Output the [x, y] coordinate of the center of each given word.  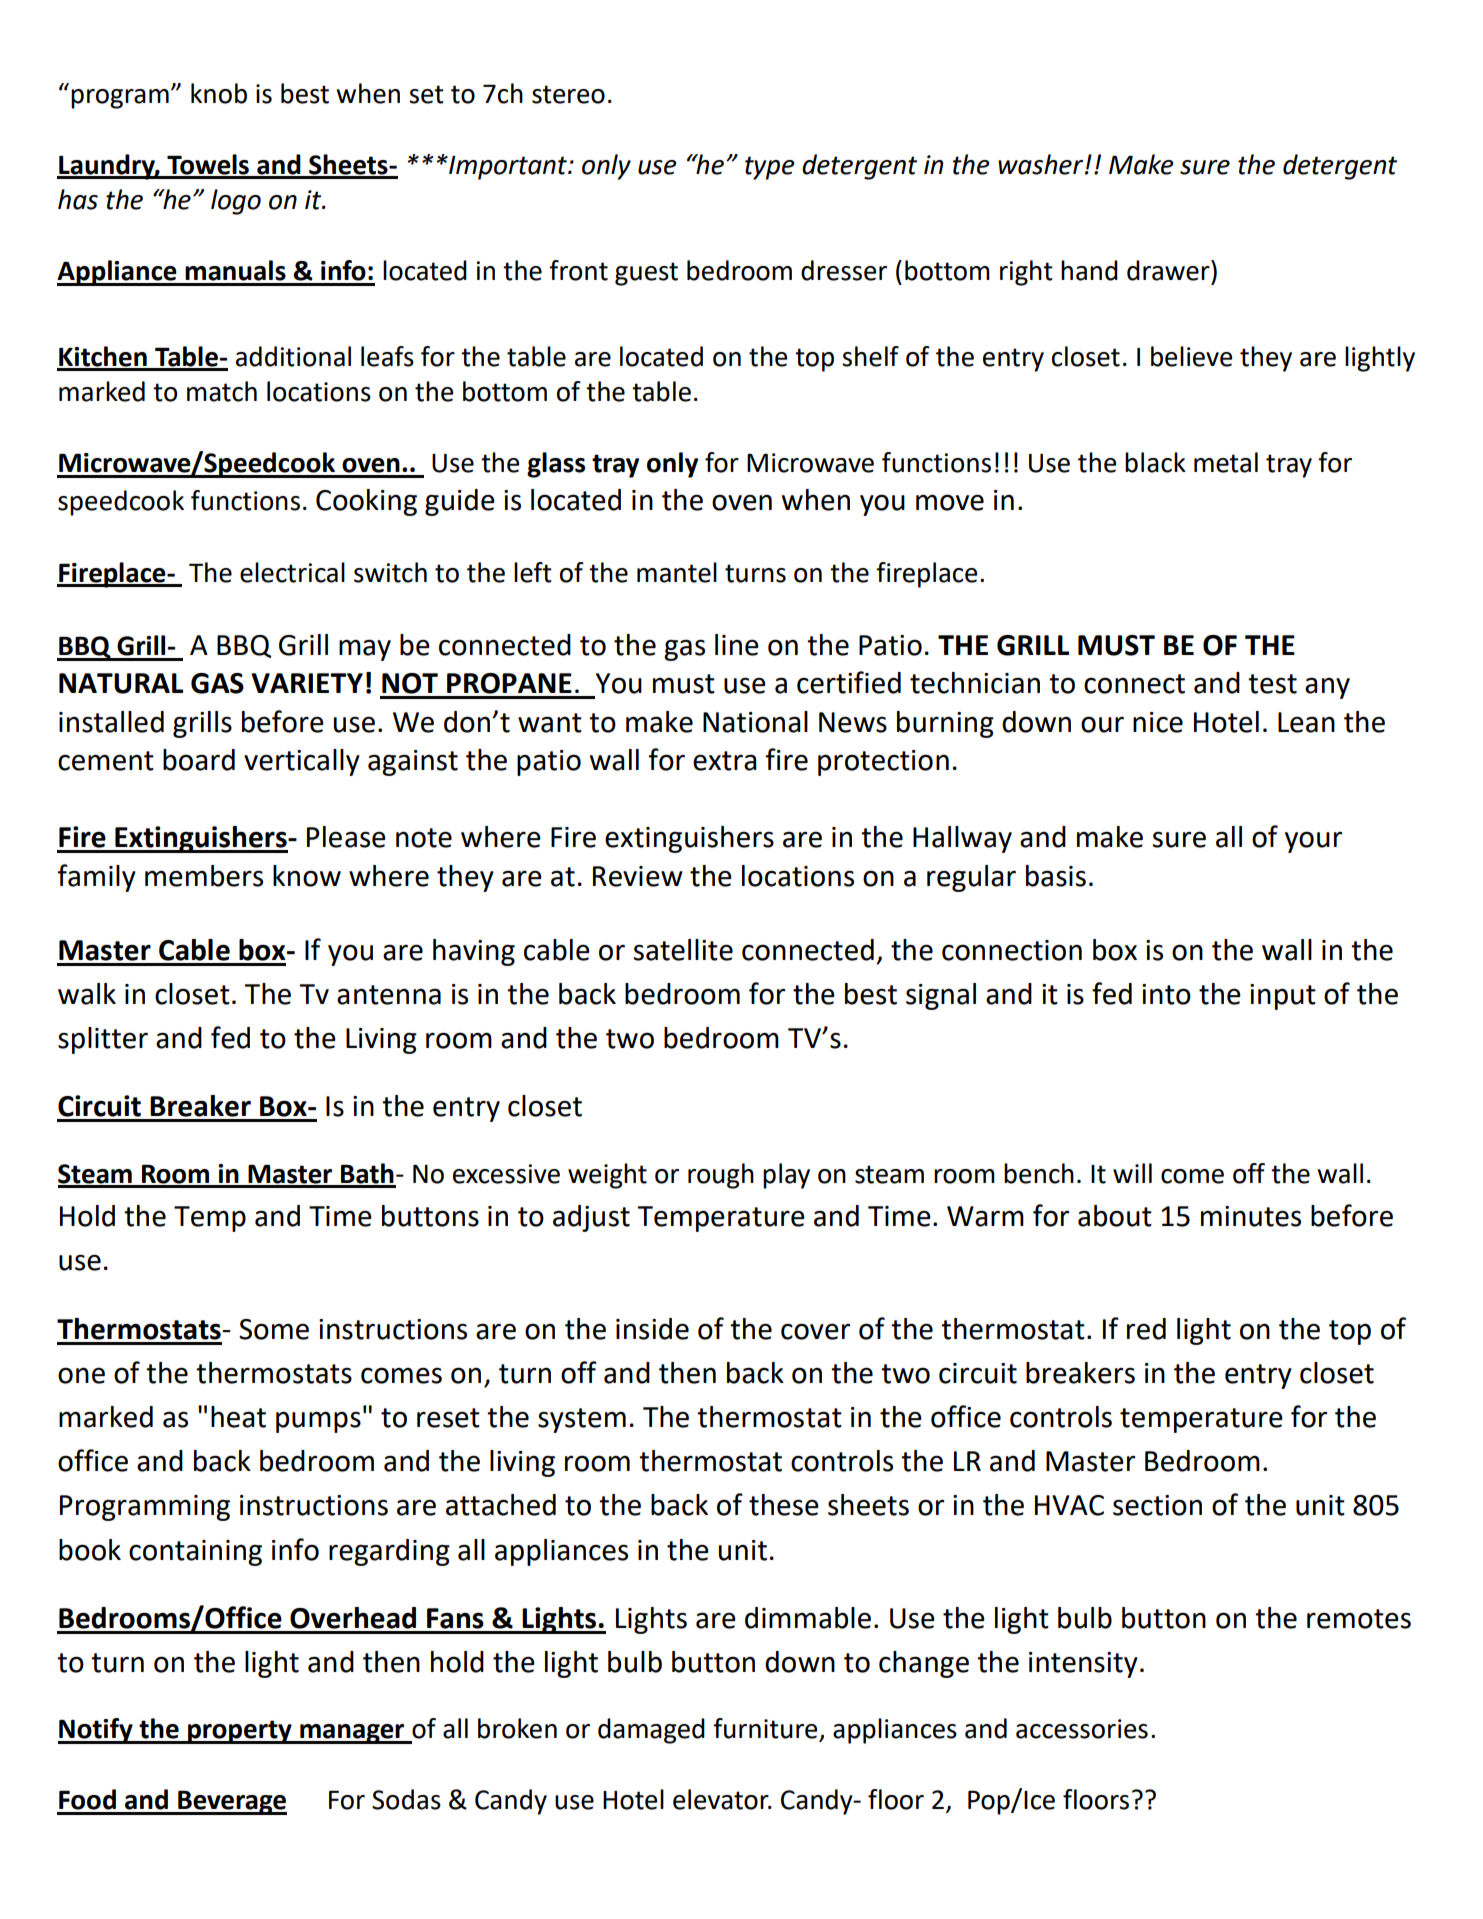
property [240, 1732]
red [1146, 1329]
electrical [292, 572]
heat [238, 1417]
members [204, 876]
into [1166, 994]
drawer [1169, 270]
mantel [677, 572]
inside [652, 1329]
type [770, 168]
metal [1226, 462]
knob [219, 93]
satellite [683, 950]
